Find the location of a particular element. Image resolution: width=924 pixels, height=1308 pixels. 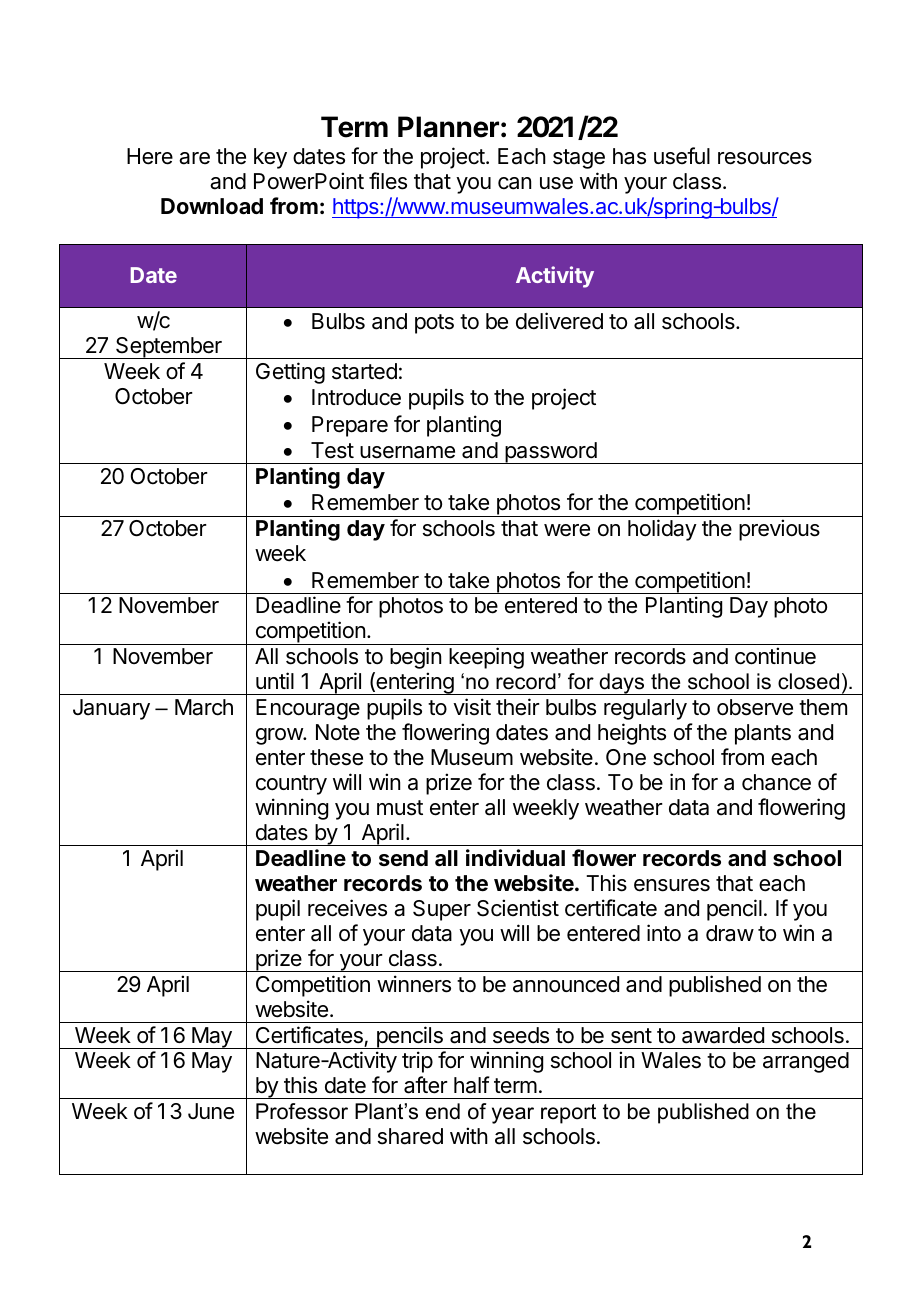

Super is located at coordinates (442, 910).
